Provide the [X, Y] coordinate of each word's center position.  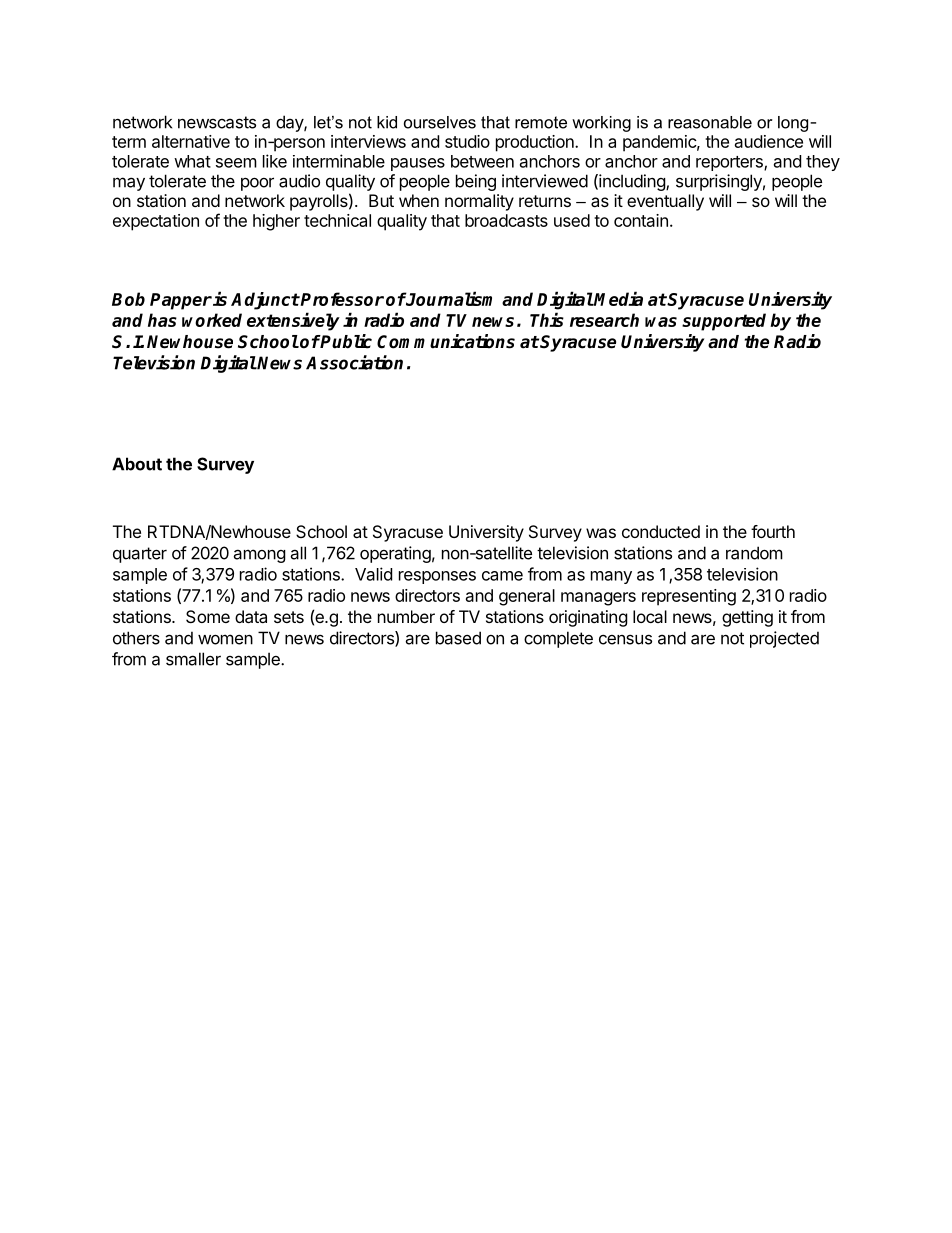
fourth [773, 531]
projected [784, 639]
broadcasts [506, 220]
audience [769, 141]
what [192, 161]
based [458, 638]
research [604, 320]
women [225, 639]
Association [354, 362]
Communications [446, 341]
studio [467, 141]
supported [724, 322]
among [259, 556]
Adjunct [265, 301]
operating [395, 554]
